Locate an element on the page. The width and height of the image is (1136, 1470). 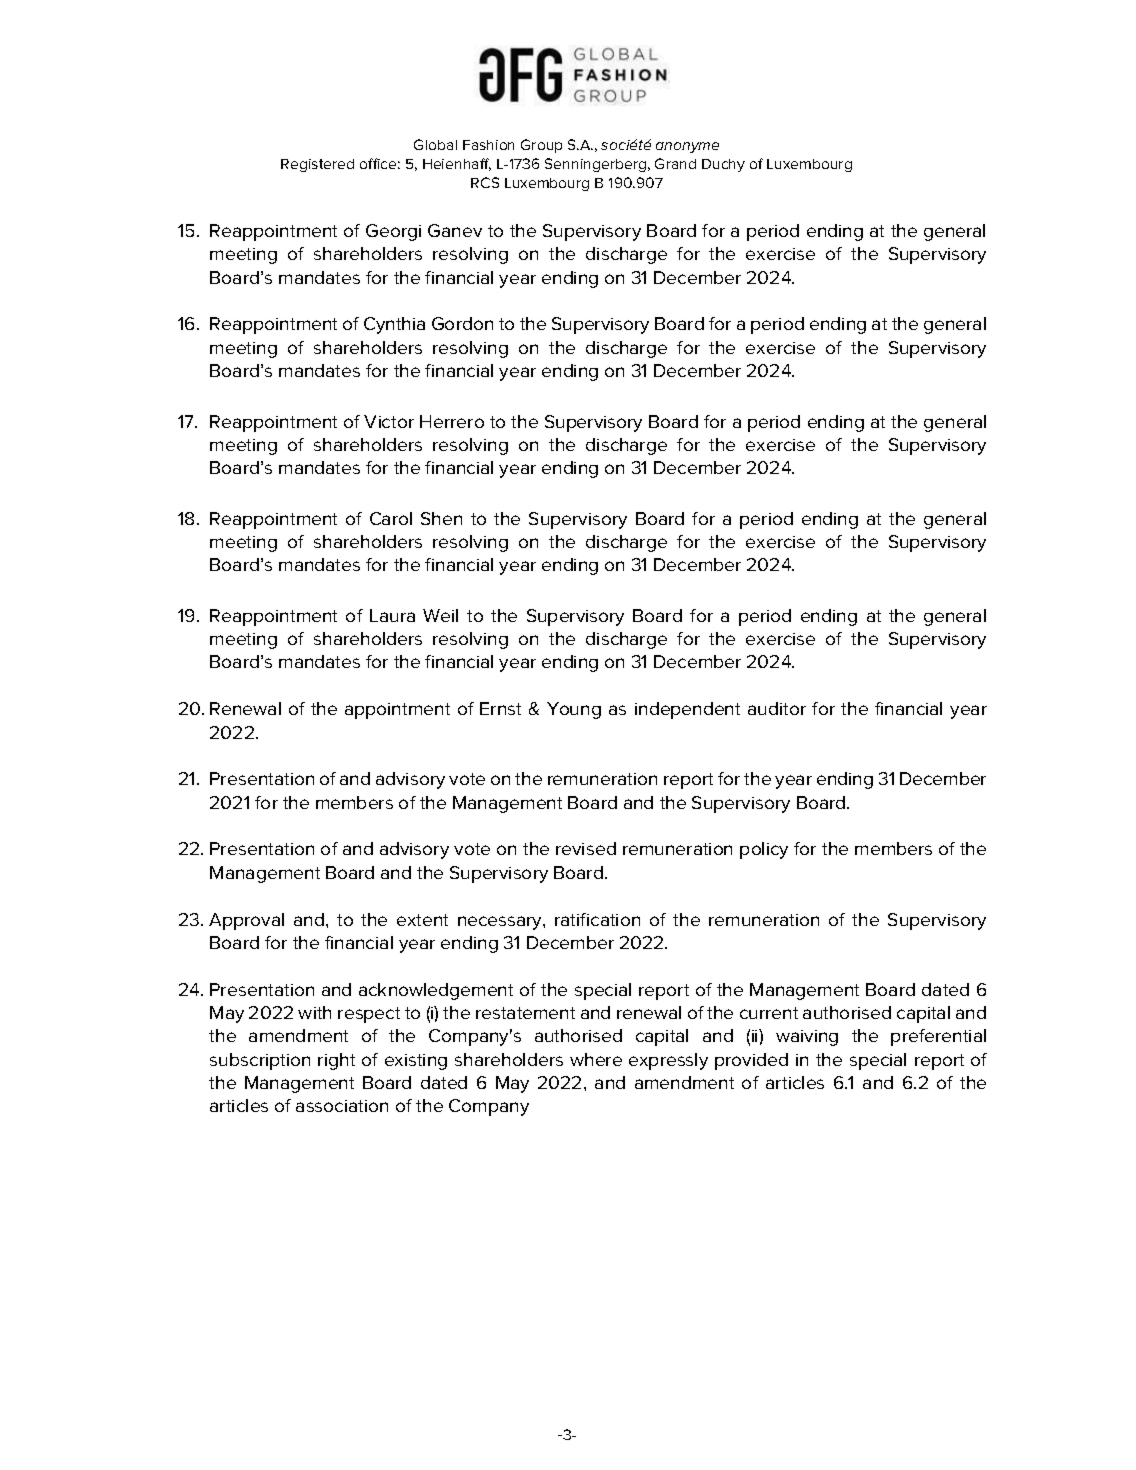
Laura is located at coordinates (392, 615).
